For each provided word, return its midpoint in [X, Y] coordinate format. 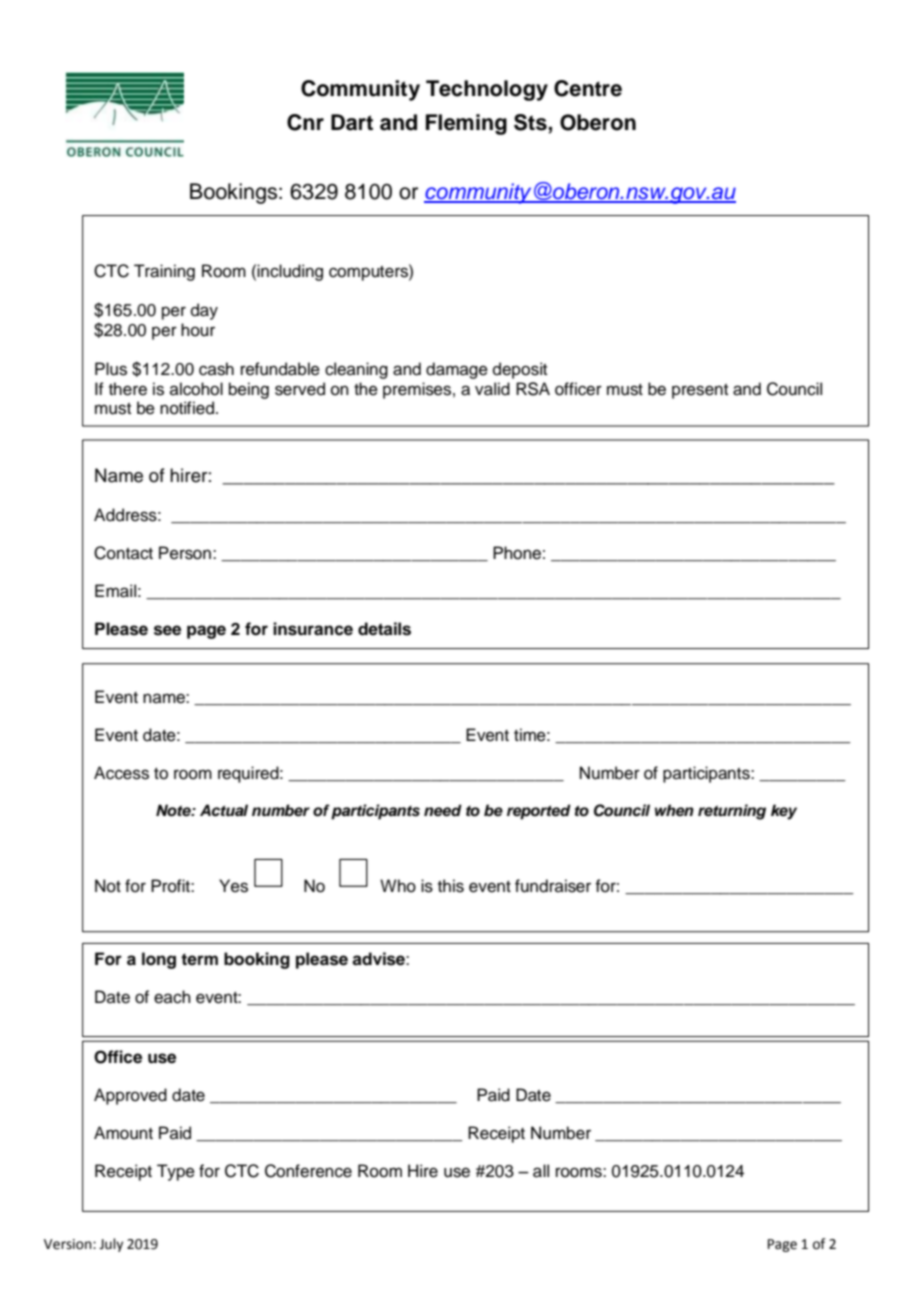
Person [185, 553]
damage [457, 370]
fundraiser [553, 886]
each [172, 997]
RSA [533, 389]
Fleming [466, 124]
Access [121, 773]
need [443, 810]
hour [198, 330]
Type [176, 1172]
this [451, 886]
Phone [517, 553]
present [700, 391]
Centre [588, 88]
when [674, 810]
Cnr [305, 122]
